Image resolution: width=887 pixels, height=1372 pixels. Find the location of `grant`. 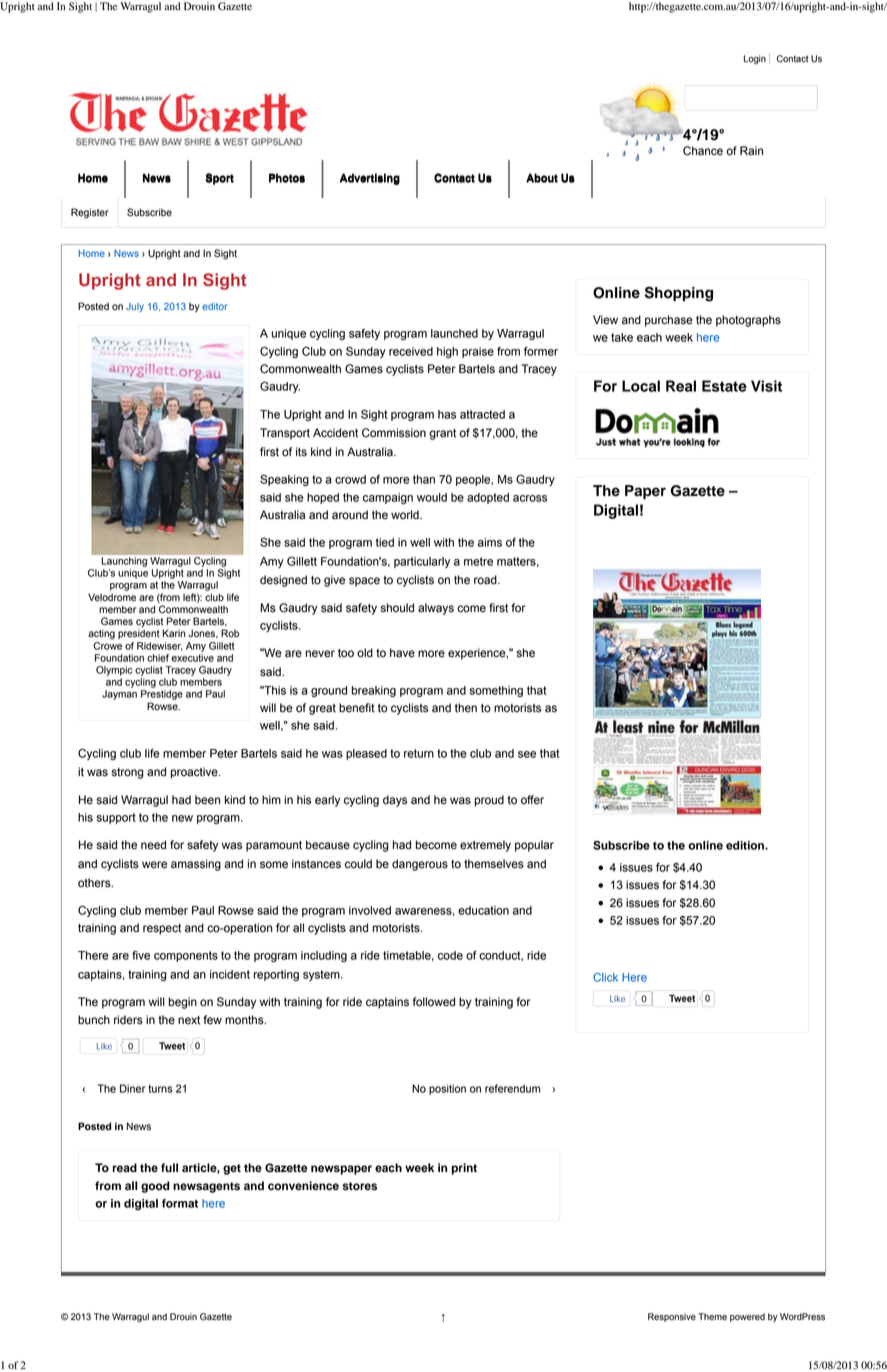

grant is located at coordinates (442, 434).
